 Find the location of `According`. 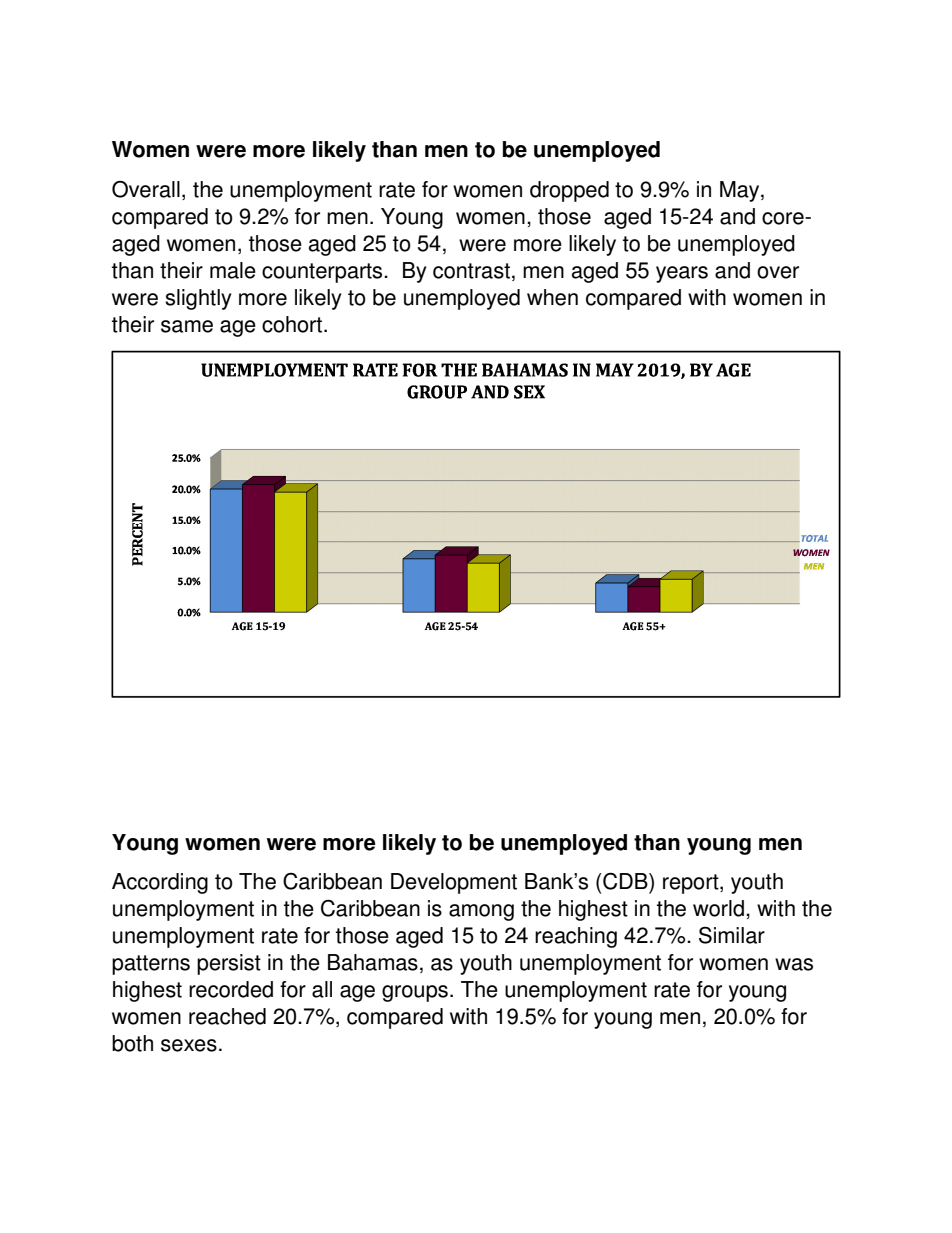

According is located at coordinates (160, 883).
